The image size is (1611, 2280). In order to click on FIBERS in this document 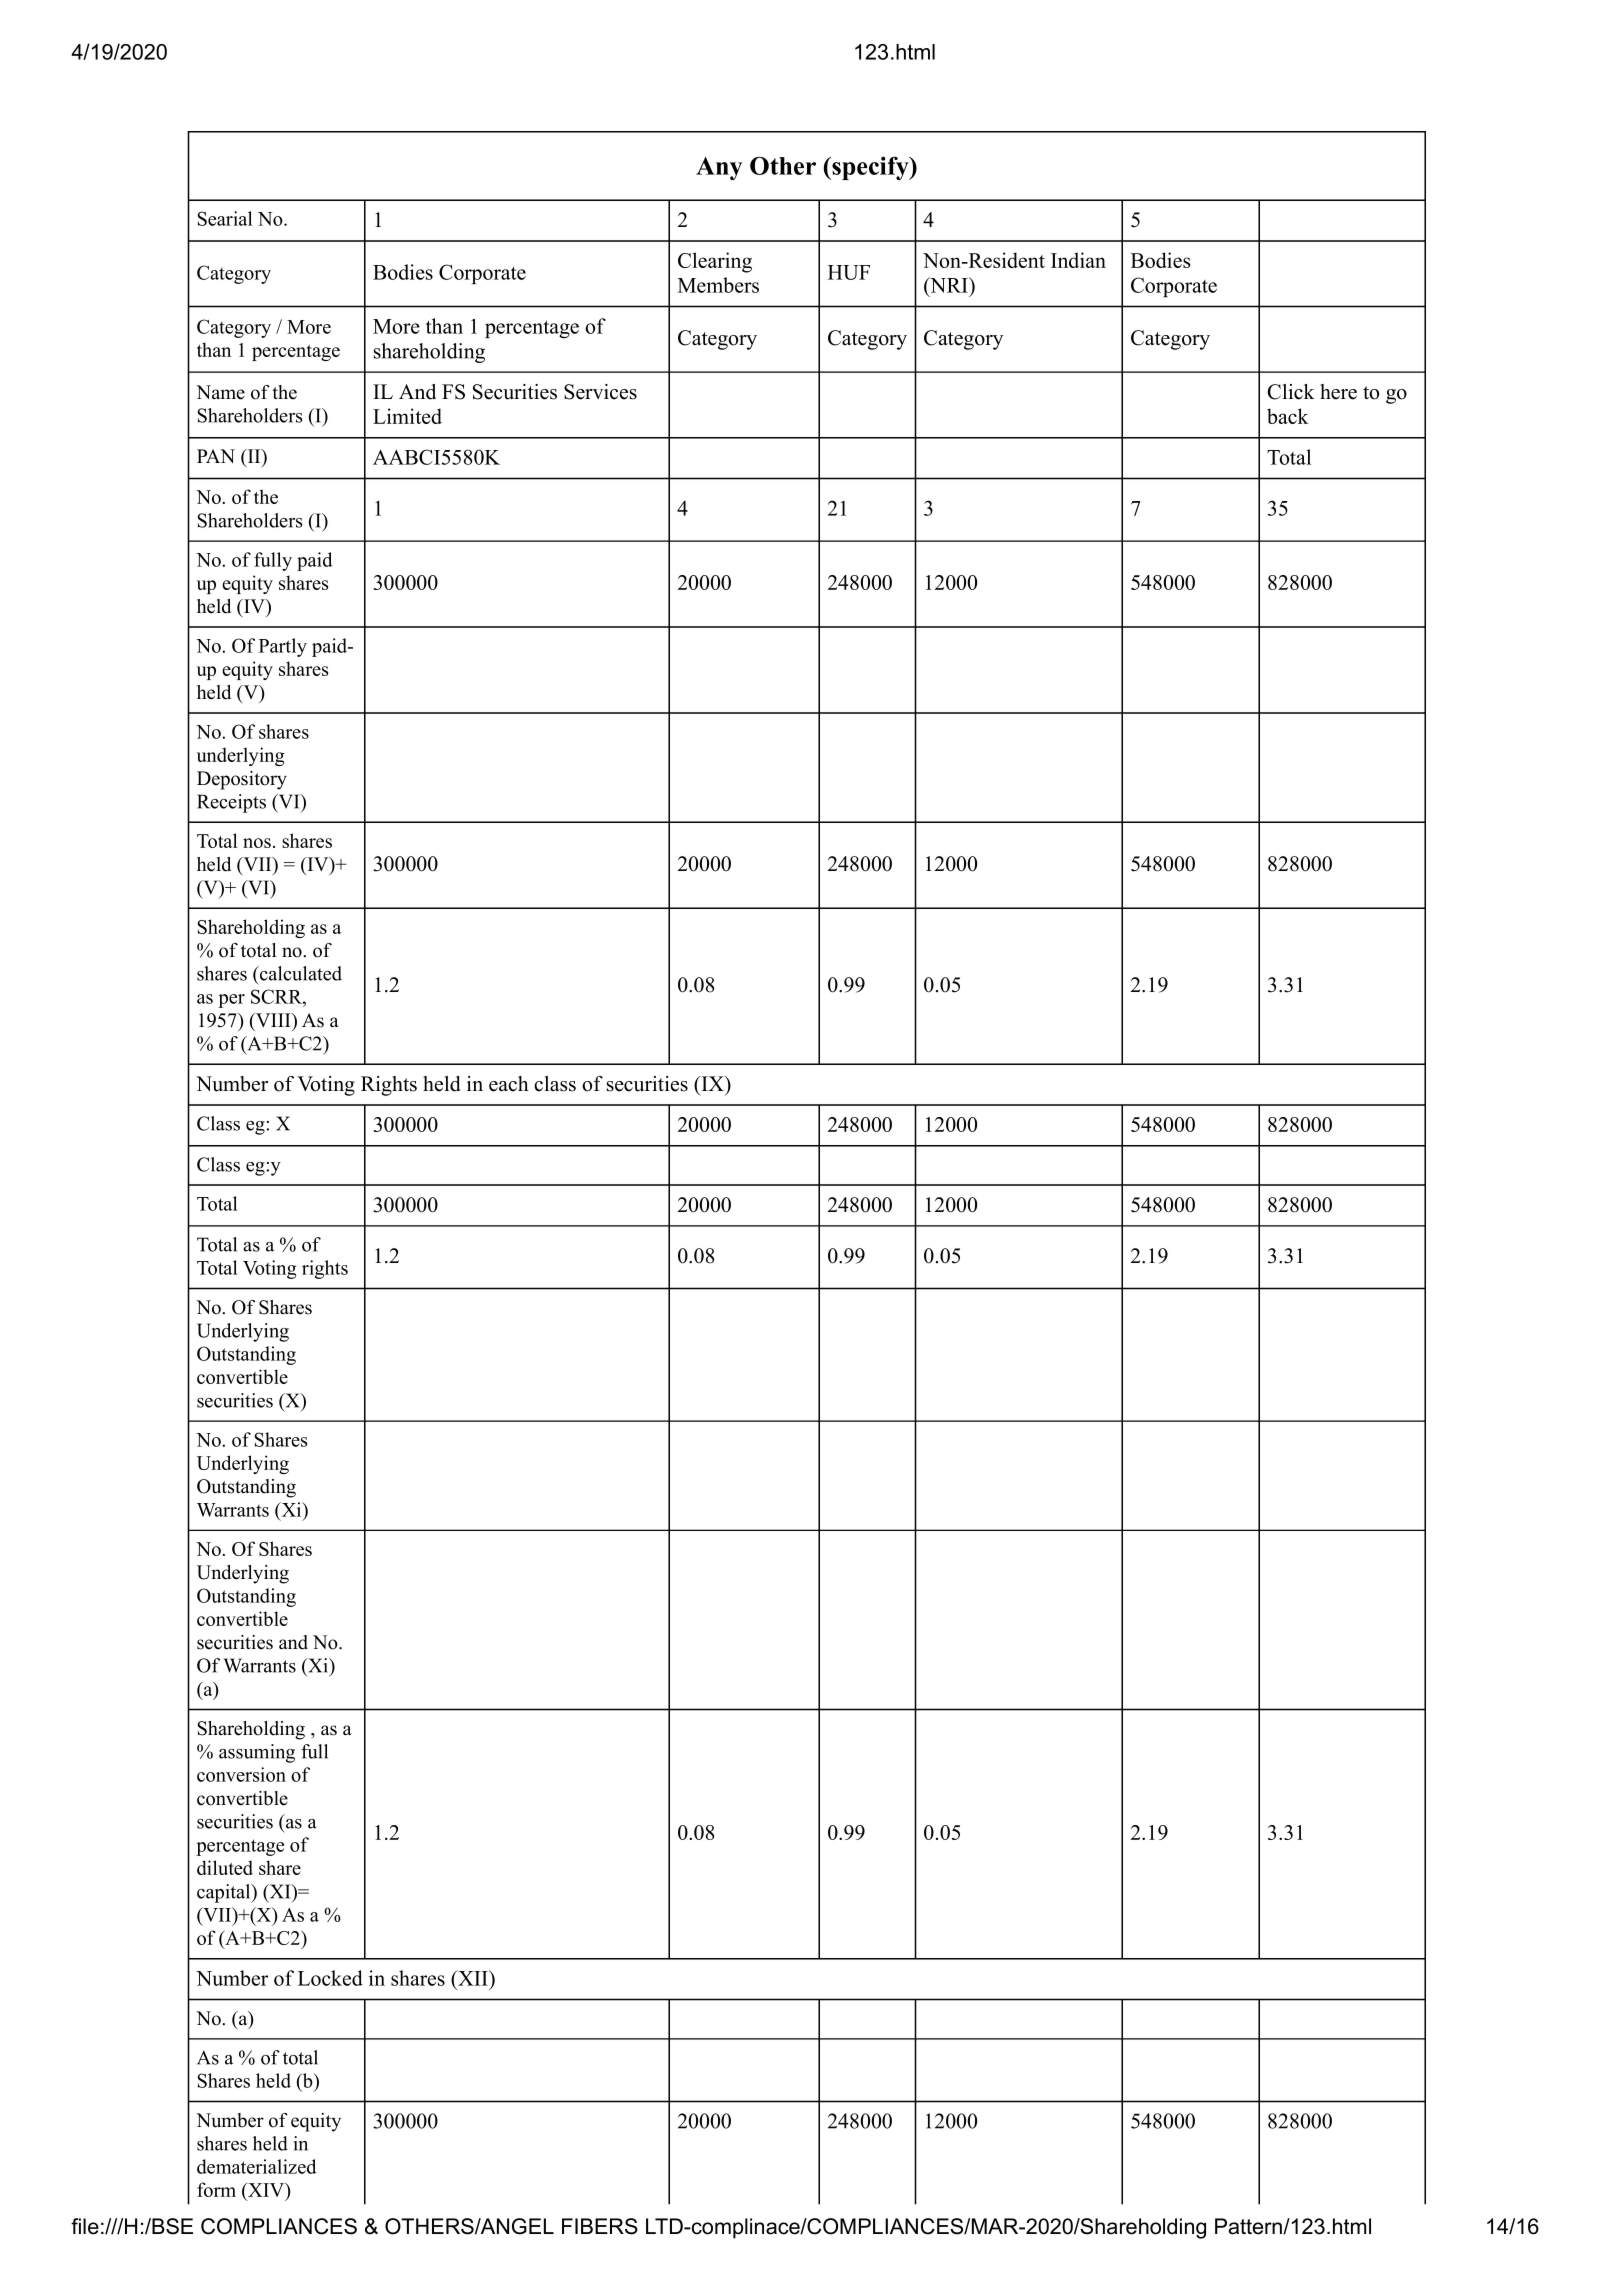, I will do `click(600, 2226)`.
